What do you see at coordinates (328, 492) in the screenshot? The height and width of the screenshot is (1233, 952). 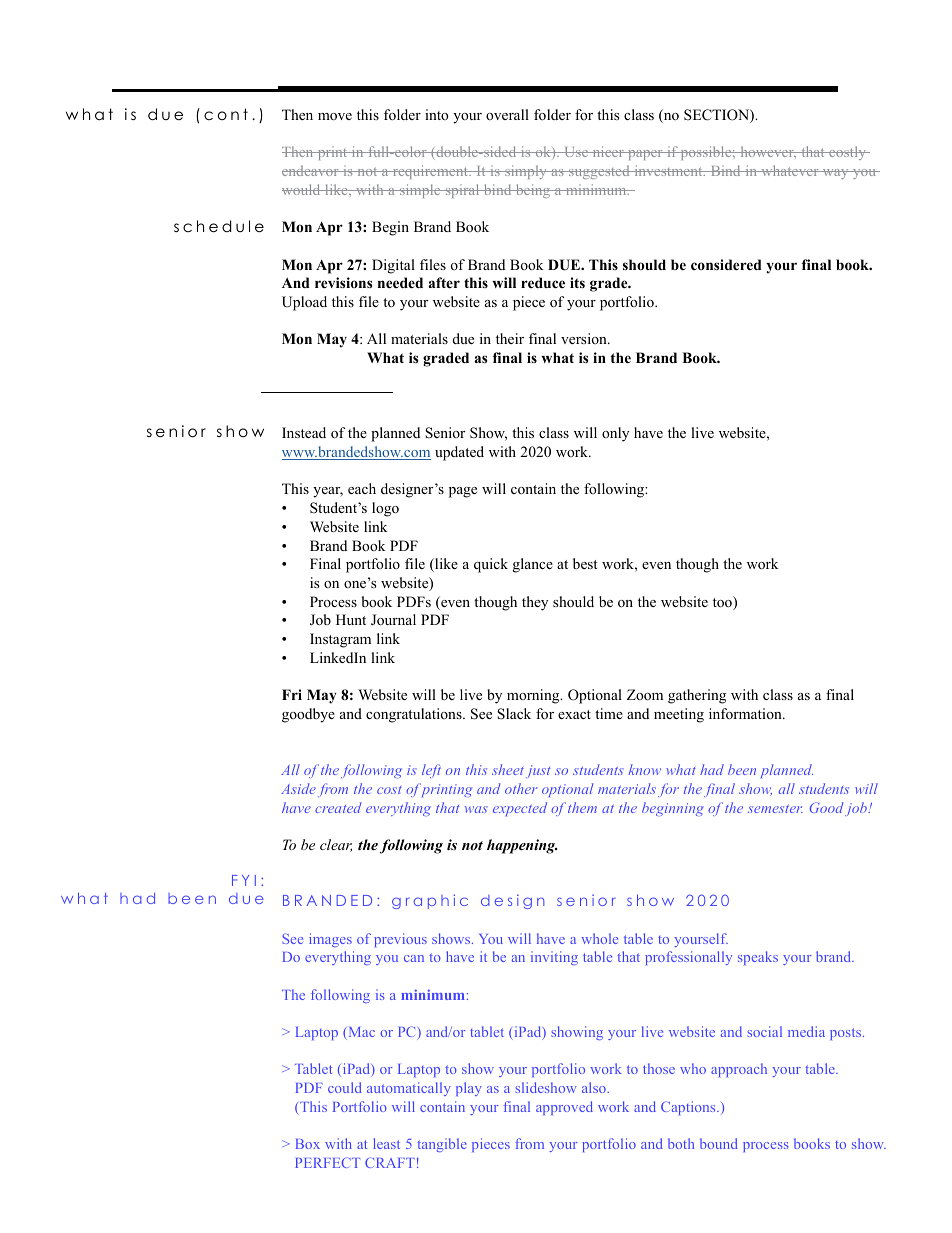 I see `year` at bounding box center [328, 492].
